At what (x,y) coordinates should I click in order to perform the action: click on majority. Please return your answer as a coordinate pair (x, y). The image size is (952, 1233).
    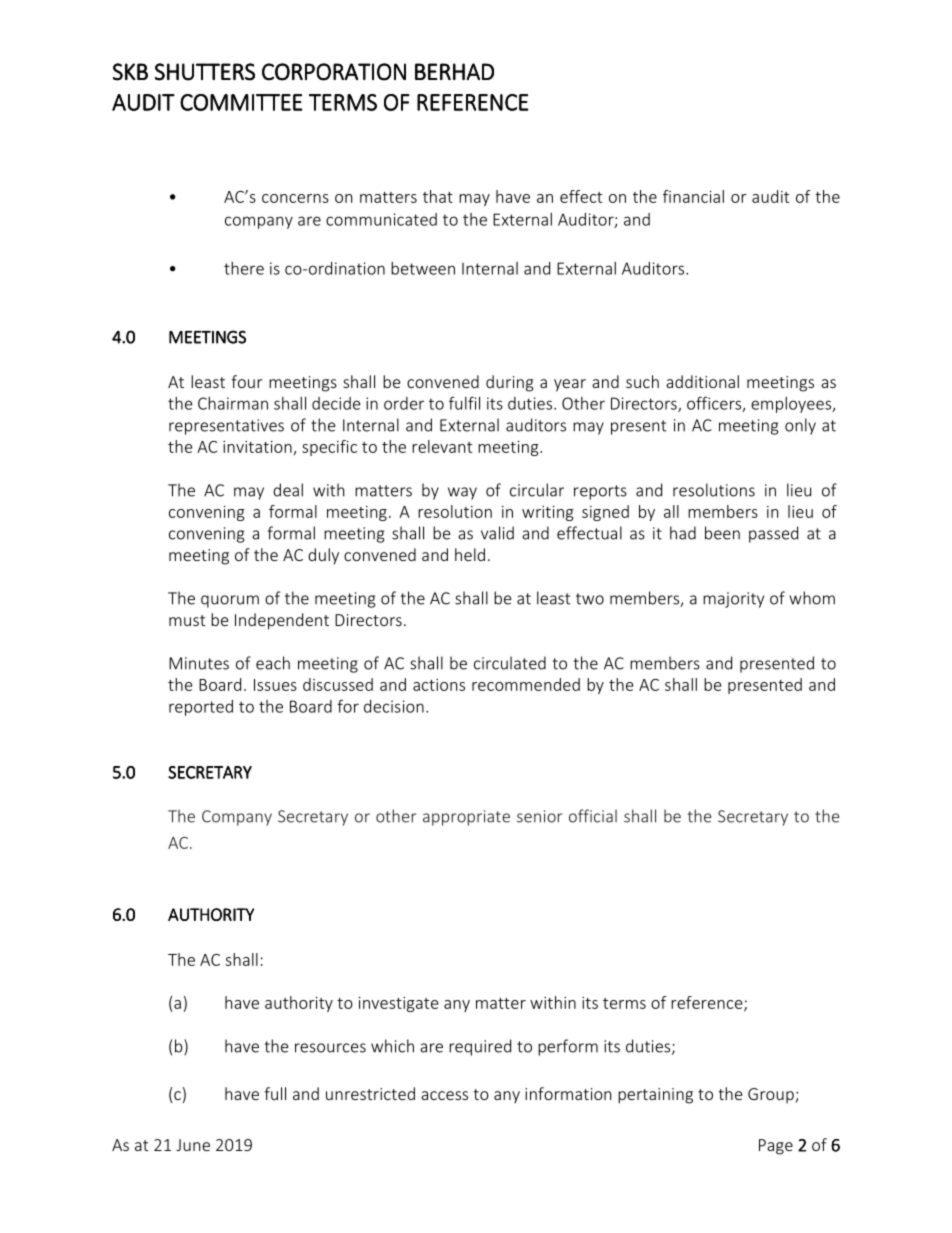
    Looking at the image, I should click on (733, 600).
